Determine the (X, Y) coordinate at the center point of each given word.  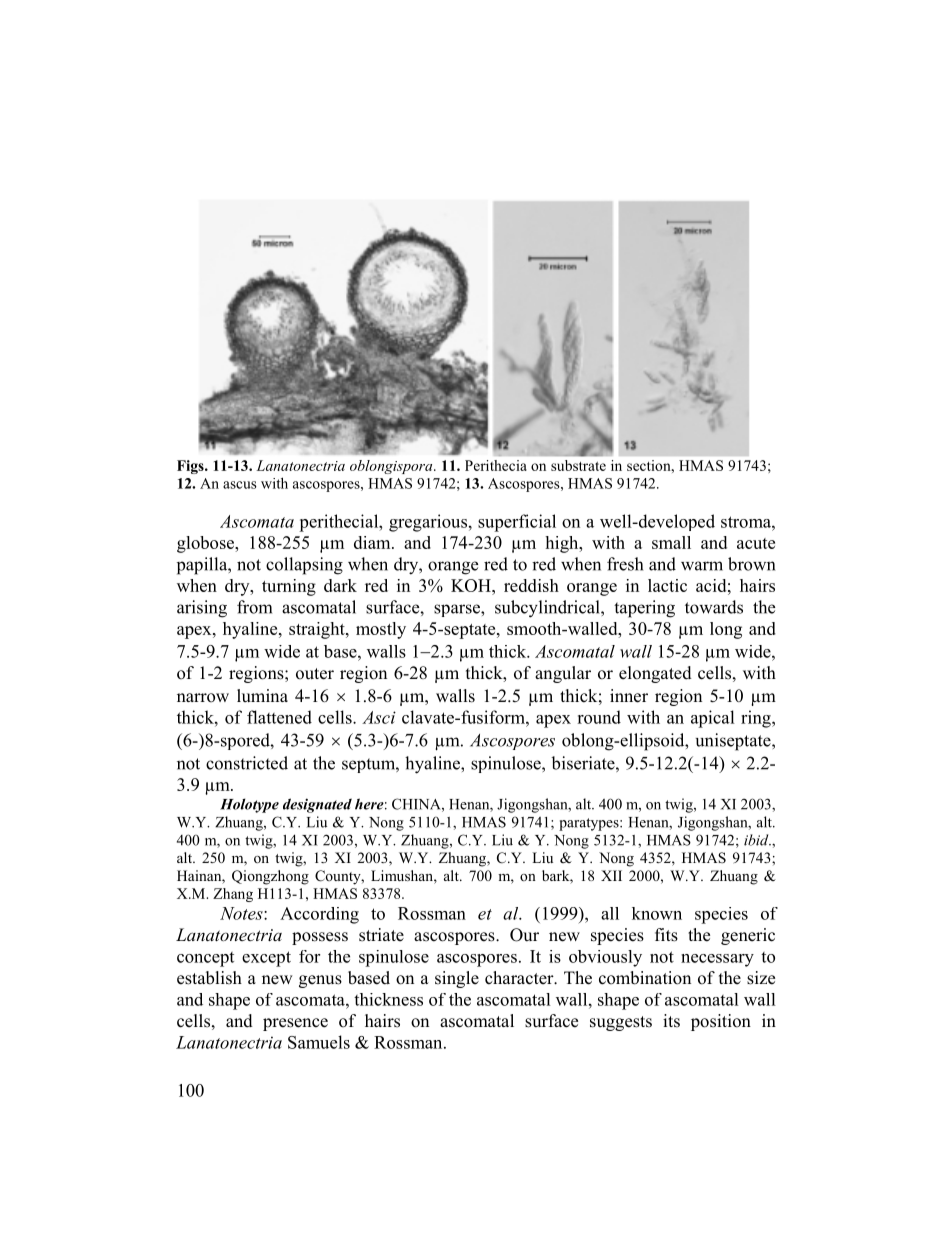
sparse (458, 610)
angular (563, 674)
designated (317, 805)
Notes (242, 913)
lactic (667, 585)
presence (295, 1024)
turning (289, 587)
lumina (262, 695)
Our (524, 935)
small (671, 542)
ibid (757, 840)
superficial (517, 523)
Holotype (249, 805)
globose (206, 544)
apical (713, 719)
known (657, 913)
